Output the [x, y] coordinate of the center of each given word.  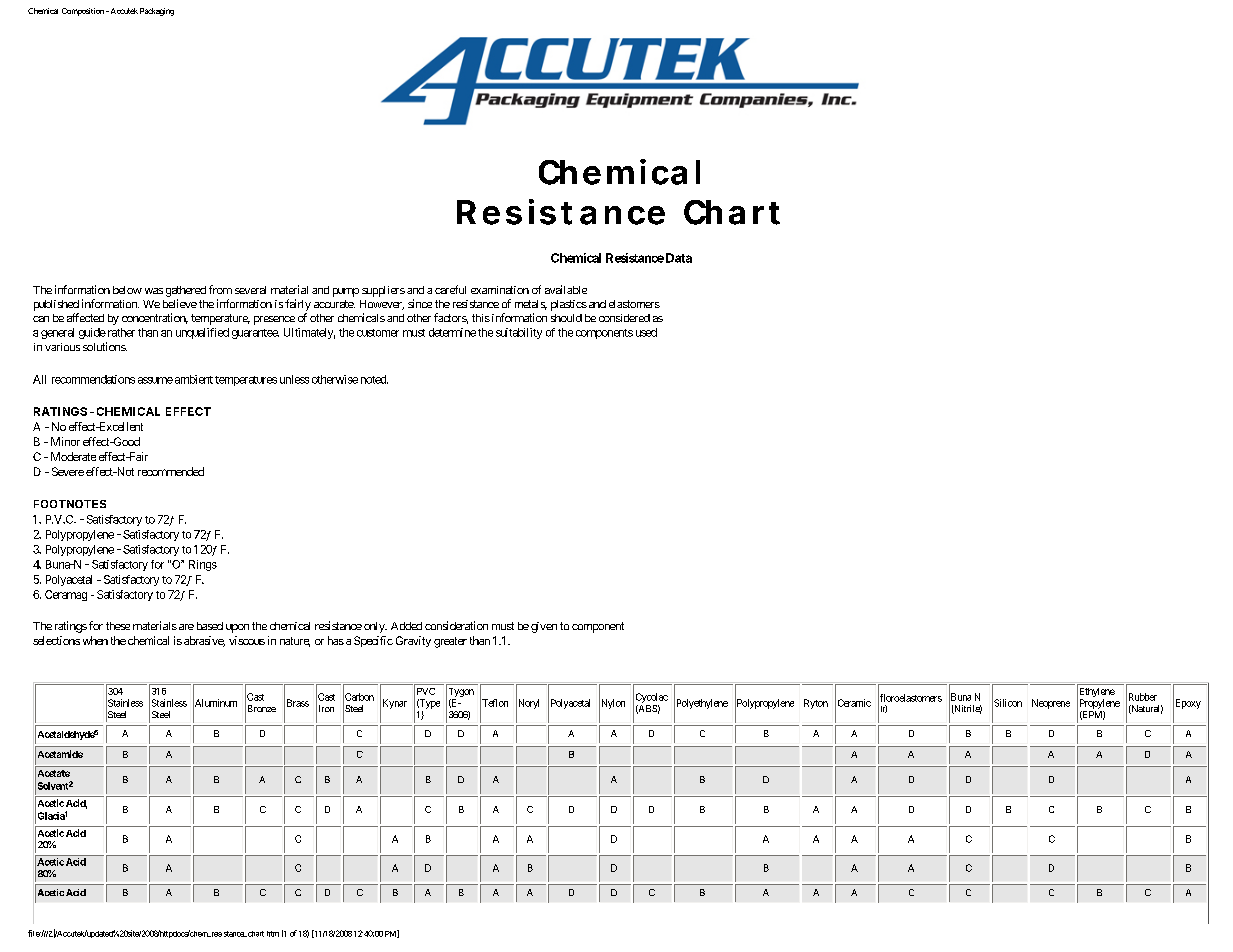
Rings [203, 565]
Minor [65, 441]
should [566, 318]
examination [500, 290]
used [646, 332]
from [220, 289]
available [566, 289]
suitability [519, 333]
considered [624, 318]
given [544, 627]
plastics [569, 305]
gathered [186, 291]
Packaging [157, 12]
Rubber [1141, 697]
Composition [83, 12]
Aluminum [215, 703]
